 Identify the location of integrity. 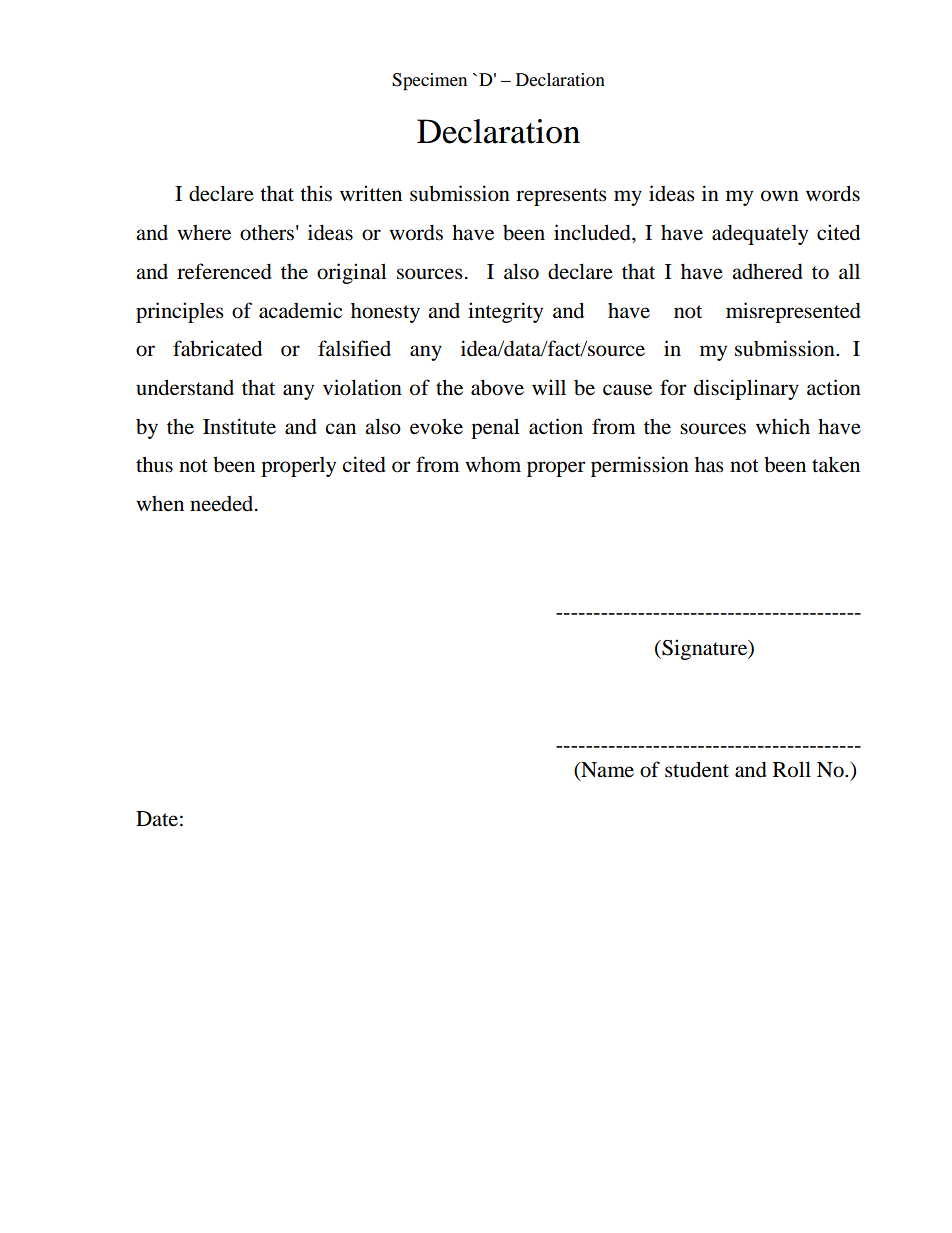
(505, 312).
